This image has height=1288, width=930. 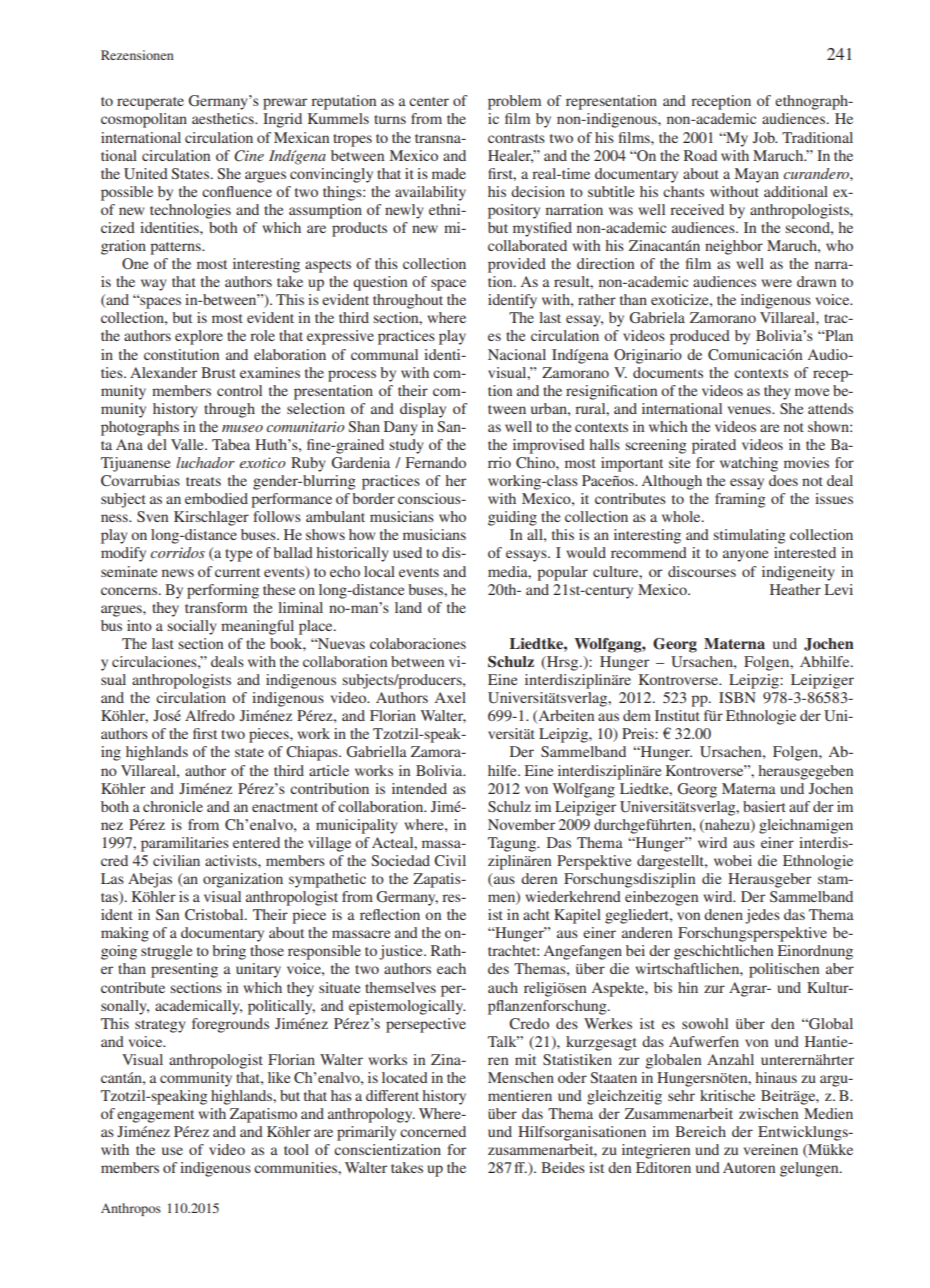 I want to click on Axel, so click(x=450, y=697).
